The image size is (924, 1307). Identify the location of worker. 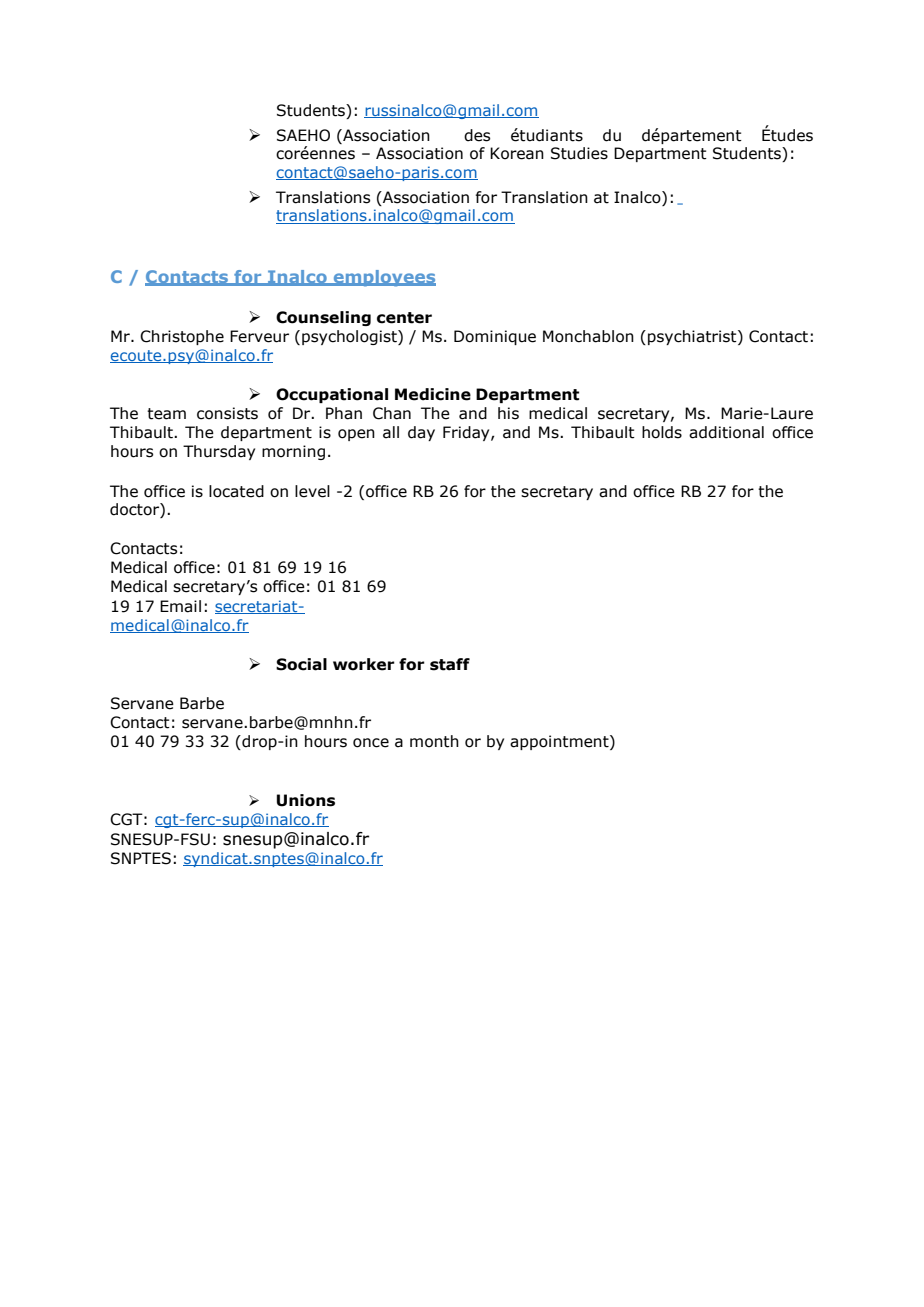
(364, 664).
